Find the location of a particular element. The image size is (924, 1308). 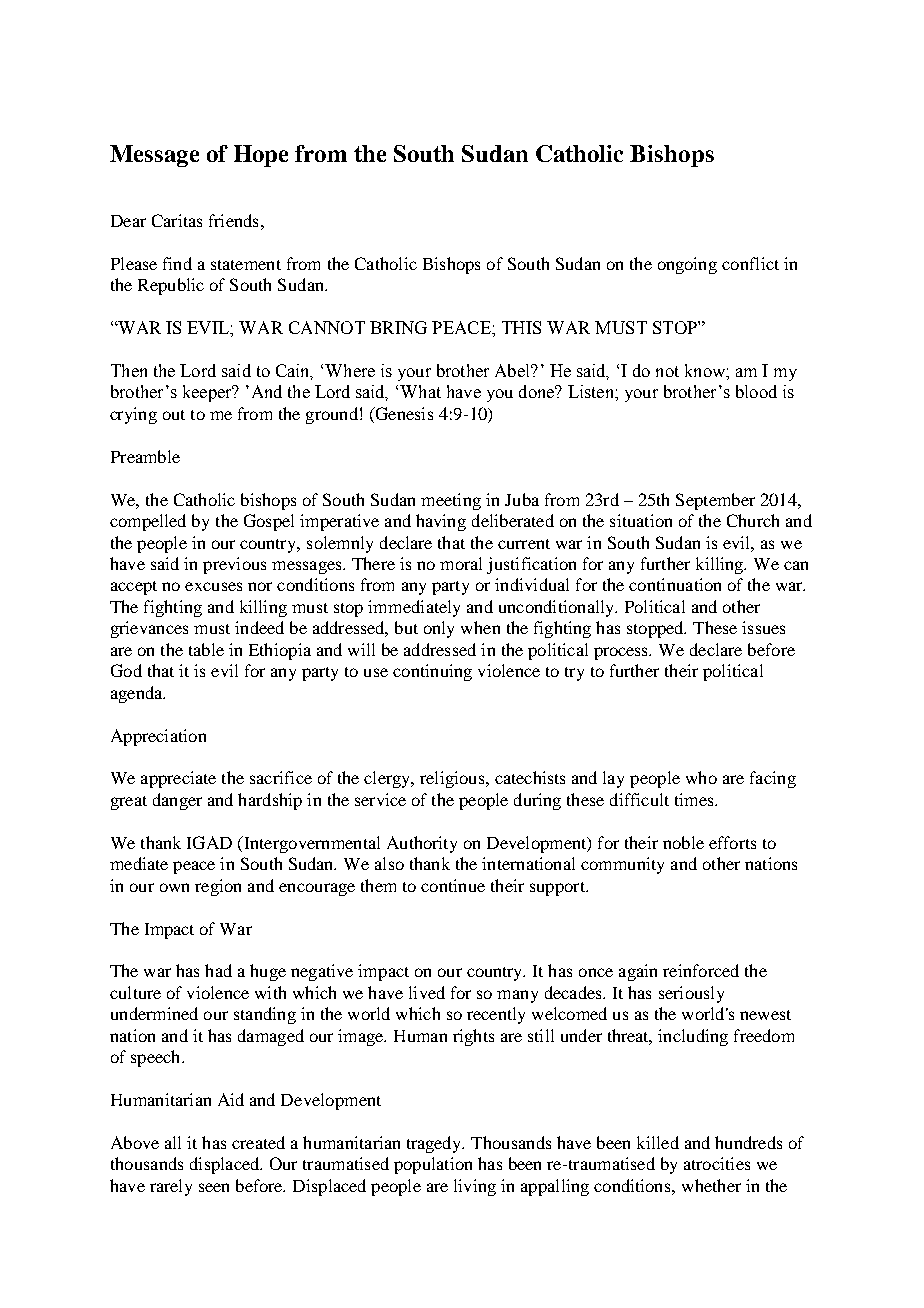

BRING is located at coordinates (398, 327).
